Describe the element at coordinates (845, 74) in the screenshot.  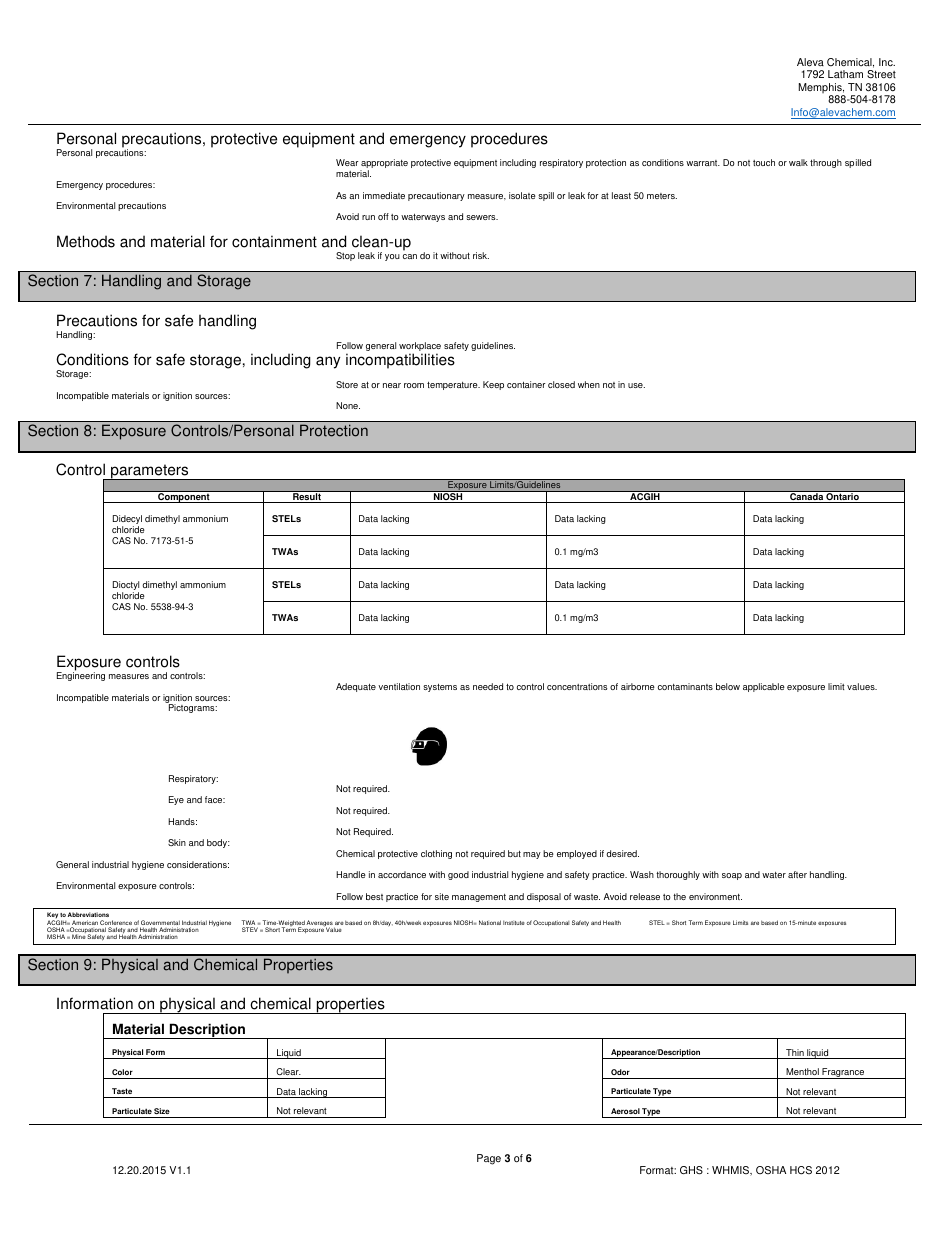
I see `Latham` at that location.
